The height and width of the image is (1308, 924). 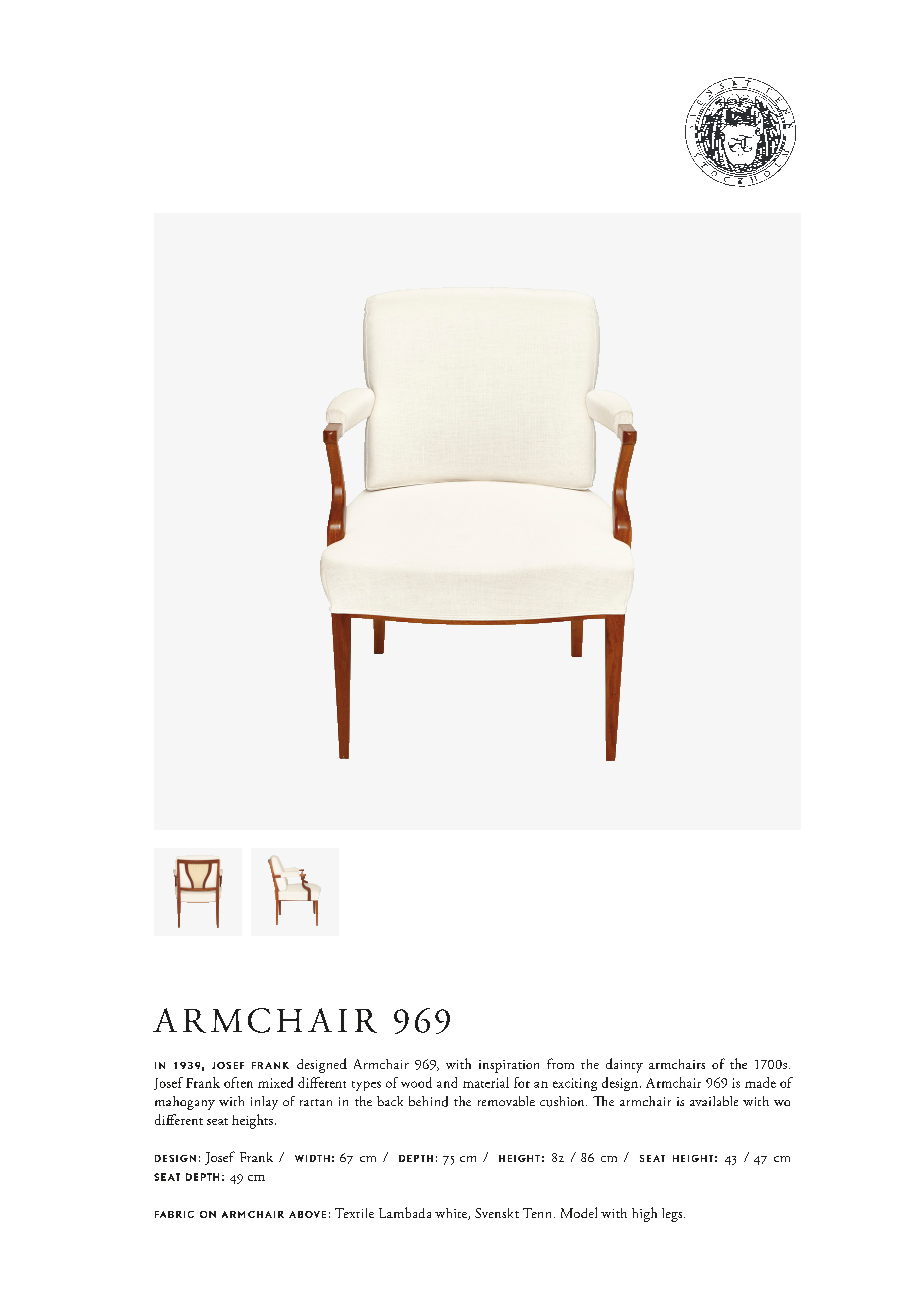 What do you see at coordinates (579, 1212) in the image?
I see `Model` at bounding box center [579, 1212].
